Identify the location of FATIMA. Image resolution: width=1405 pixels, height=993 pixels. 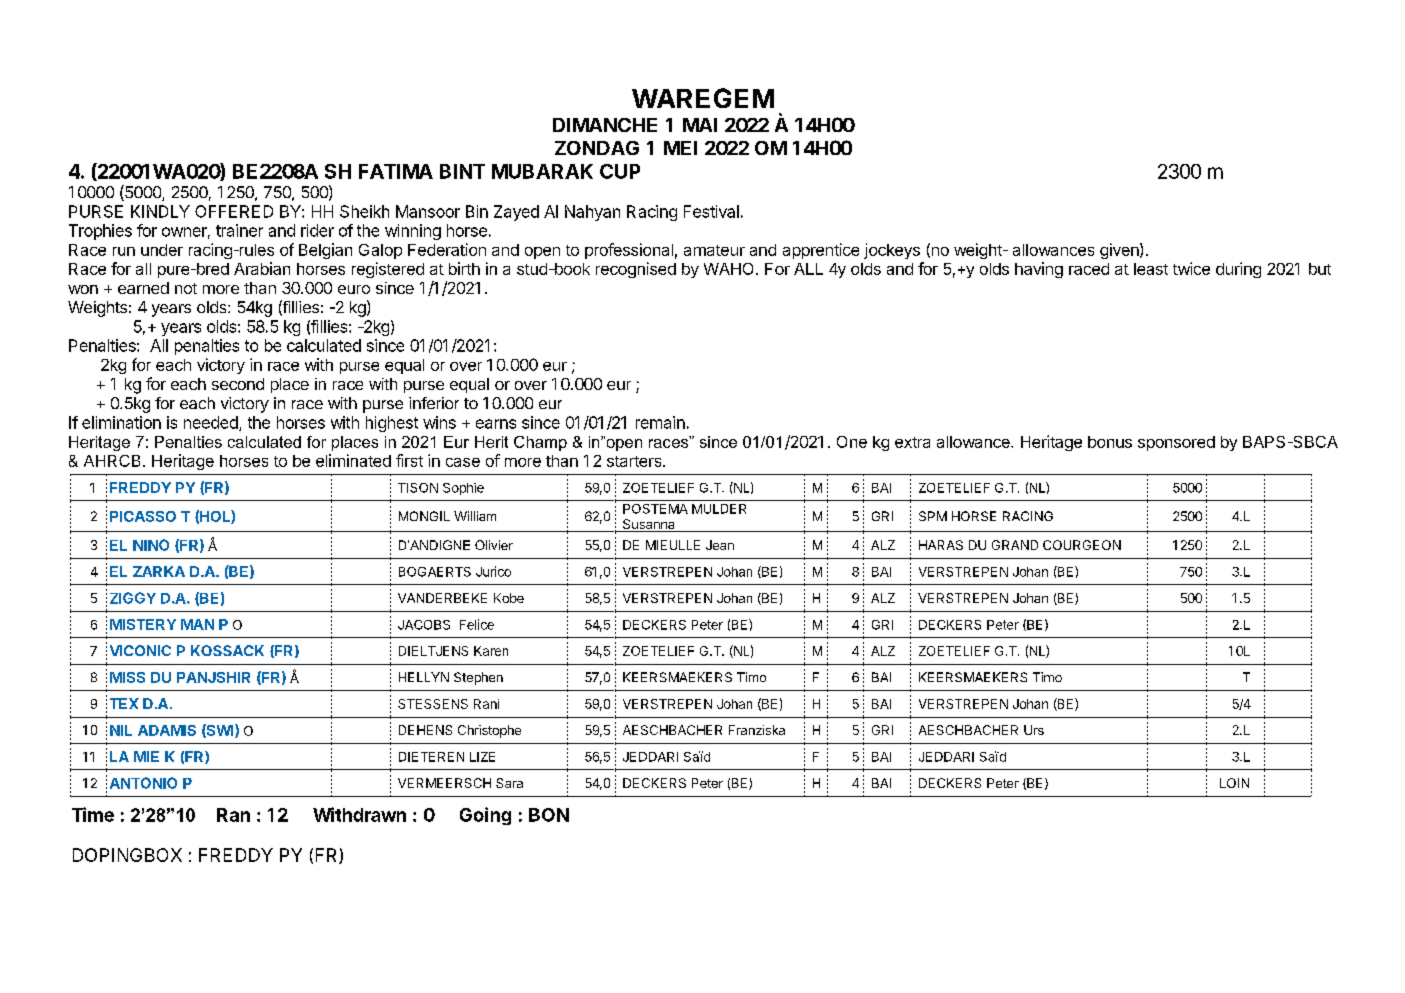
(396, 171).
